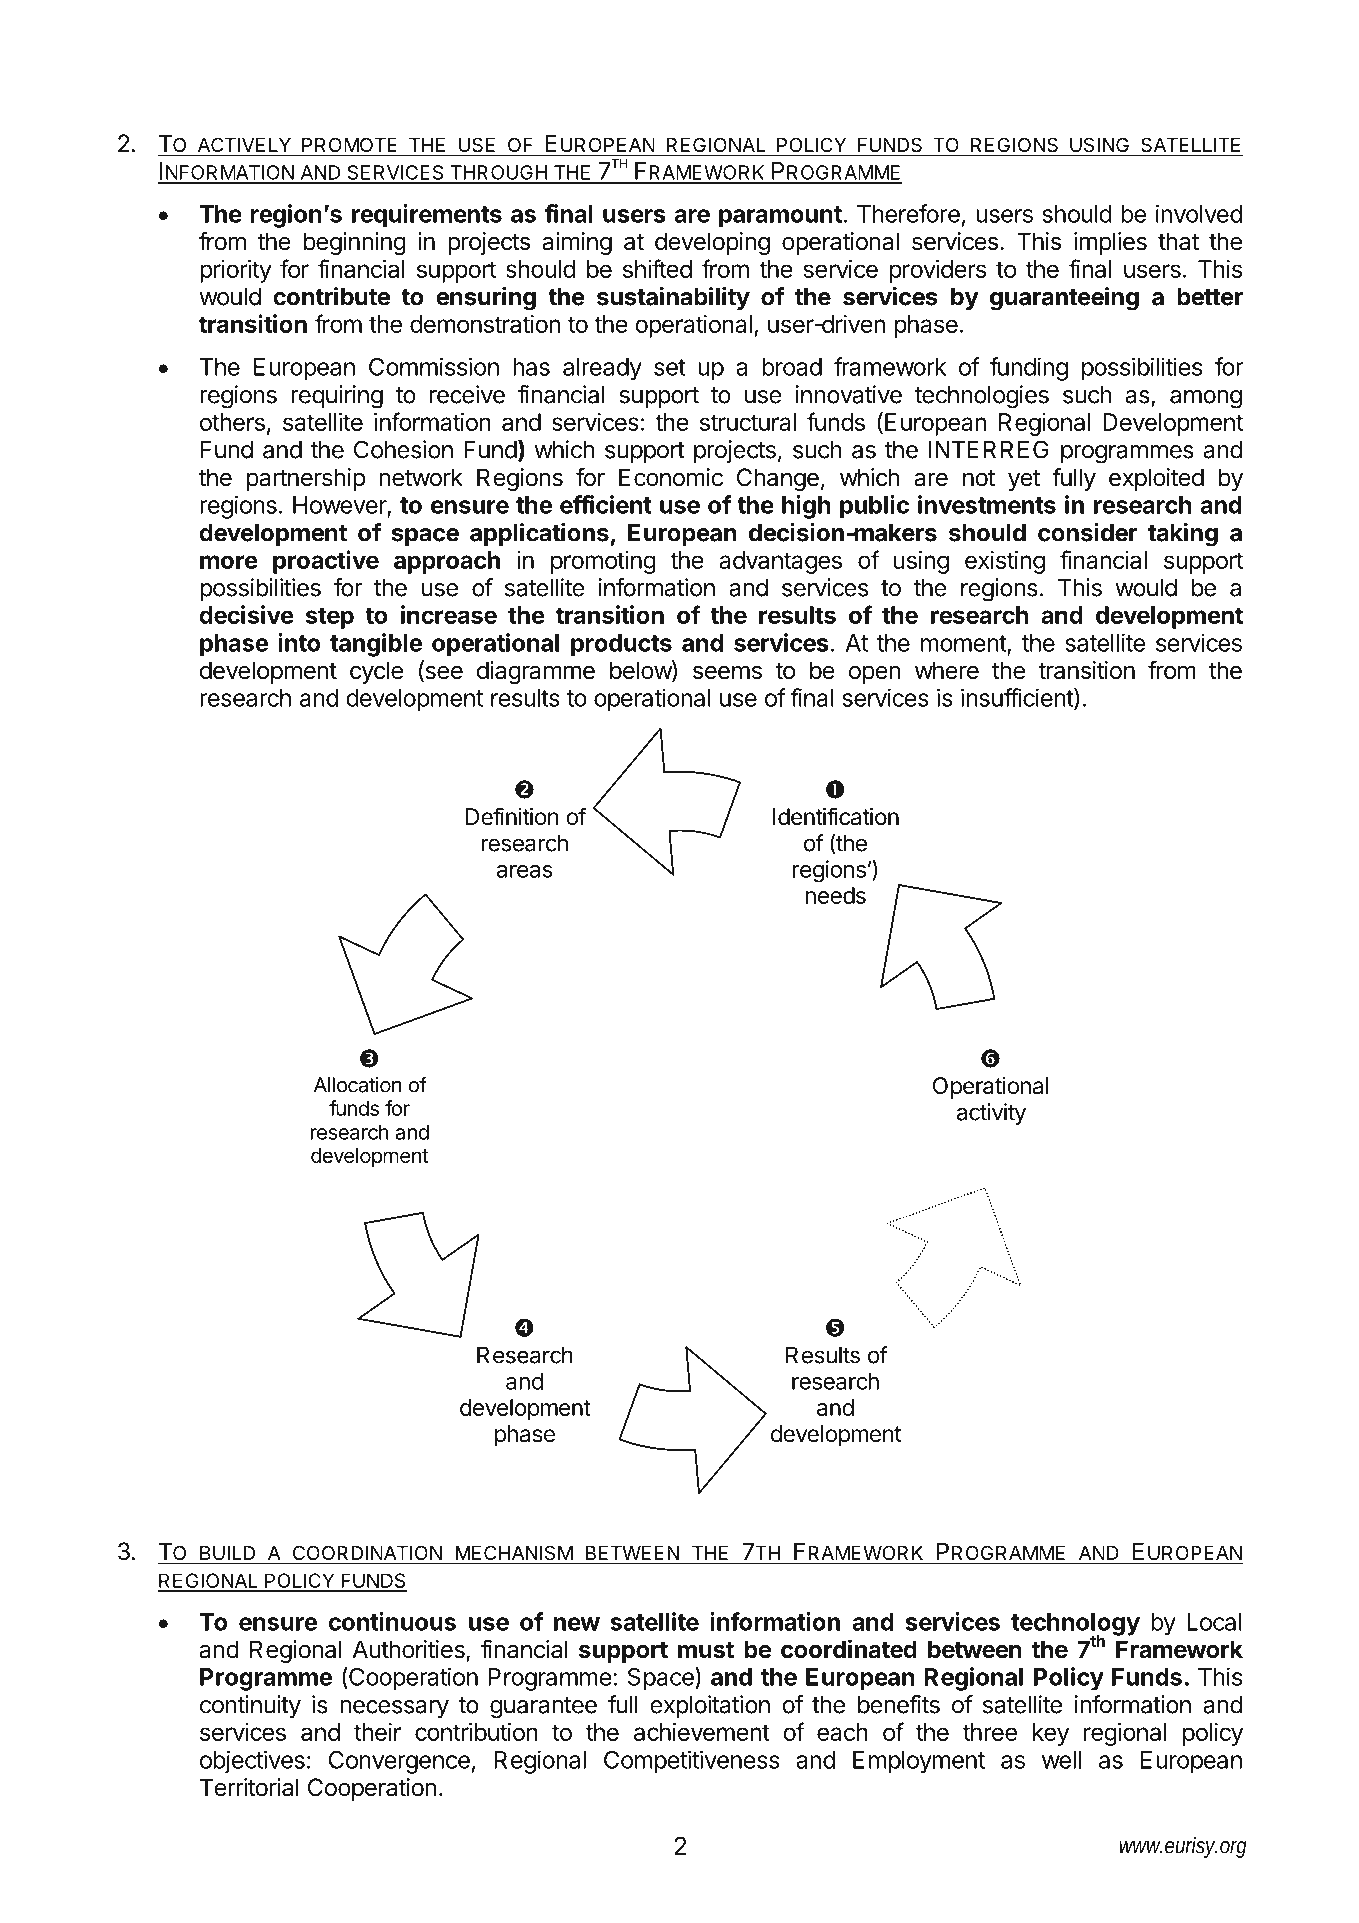 The image size is (1359, 1923). Describe the element at coordinates (991, 1114) in the image. I see `activity` at that location.
